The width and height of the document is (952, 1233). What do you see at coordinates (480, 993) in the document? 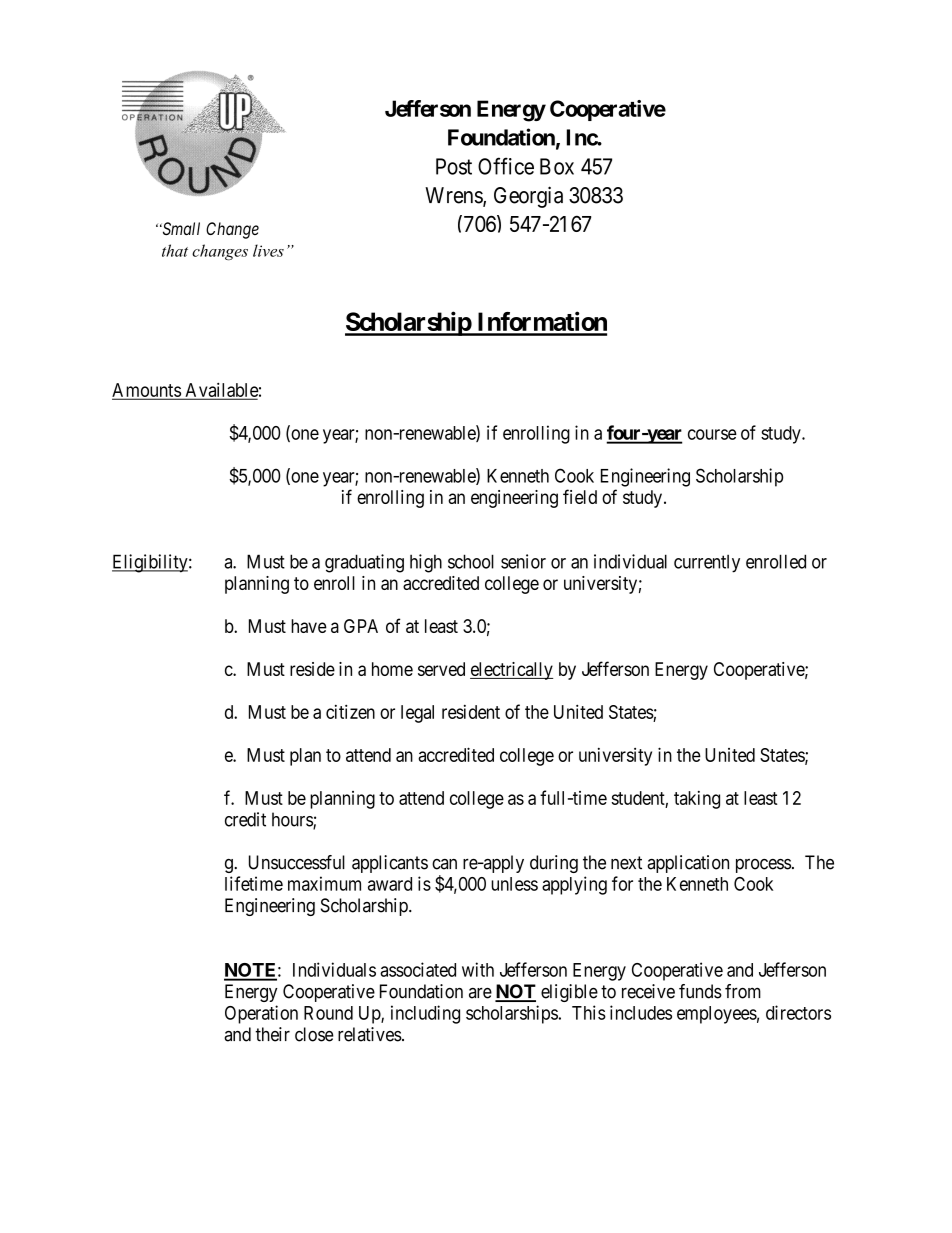
I see `are` at bounding box center [480, 993].
